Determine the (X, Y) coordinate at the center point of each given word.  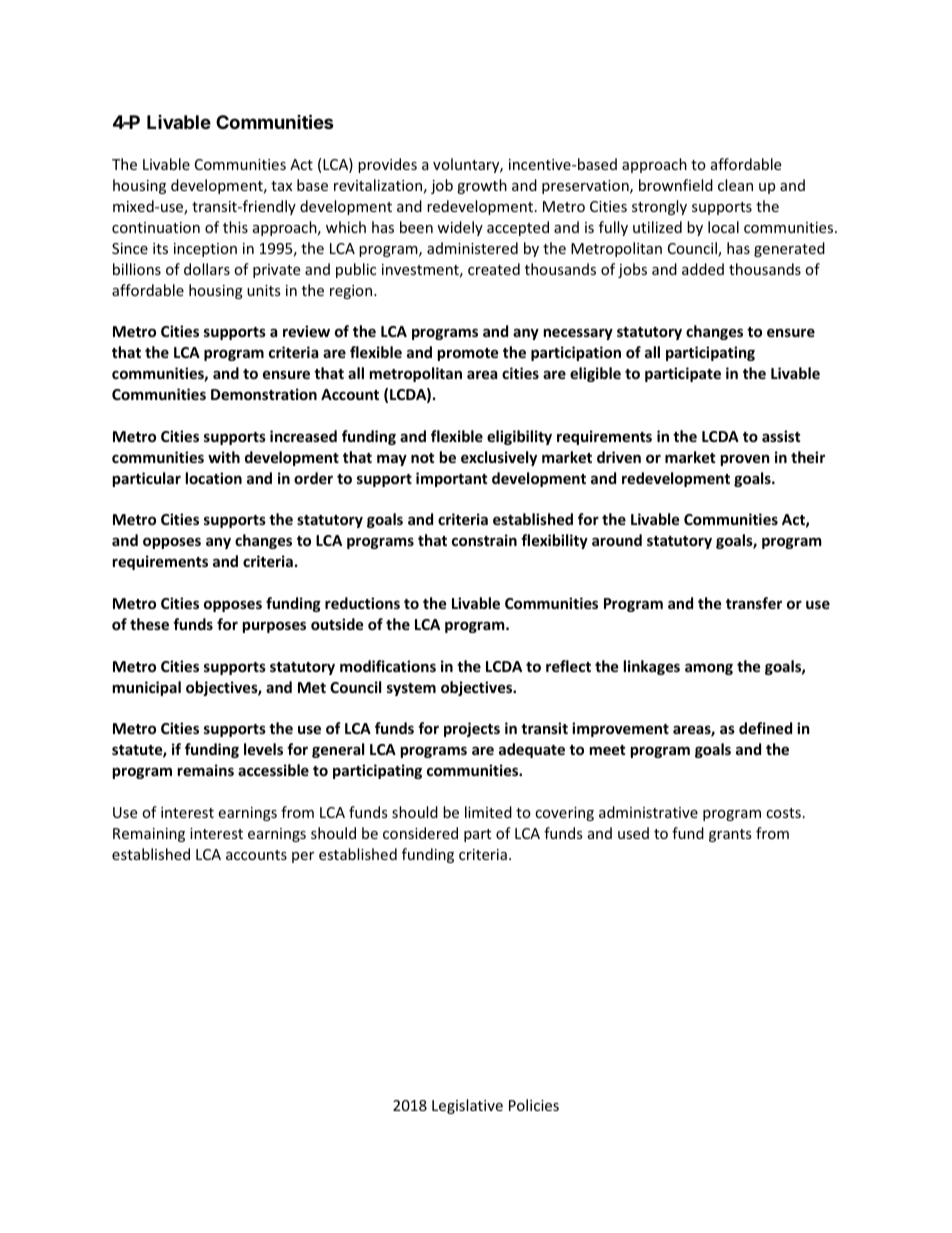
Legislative (467, 1106)
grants (730, 835)
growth (482, 186)
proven (745, 460)
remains (206, 770)
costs (783, 813)
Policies (534, 1105)
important (452, 479)
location (214, 478)
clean (735, 185)
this (235, 227)
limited (488, 812)
